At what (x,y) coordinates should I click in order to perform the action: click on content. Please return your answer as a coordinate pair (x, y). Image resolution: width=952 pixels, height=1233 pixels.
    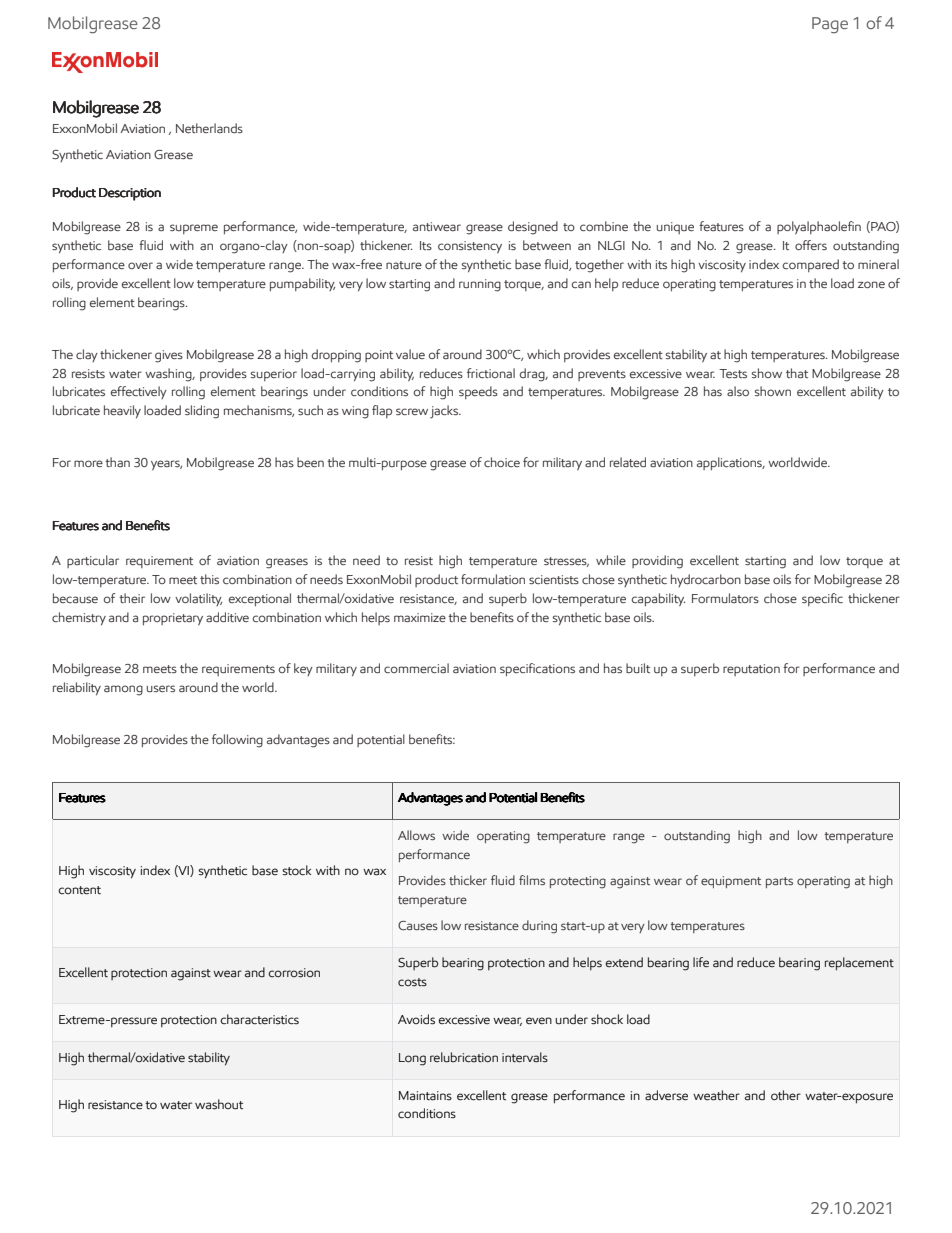
    Looking at the image, I should click on (79, 890).
